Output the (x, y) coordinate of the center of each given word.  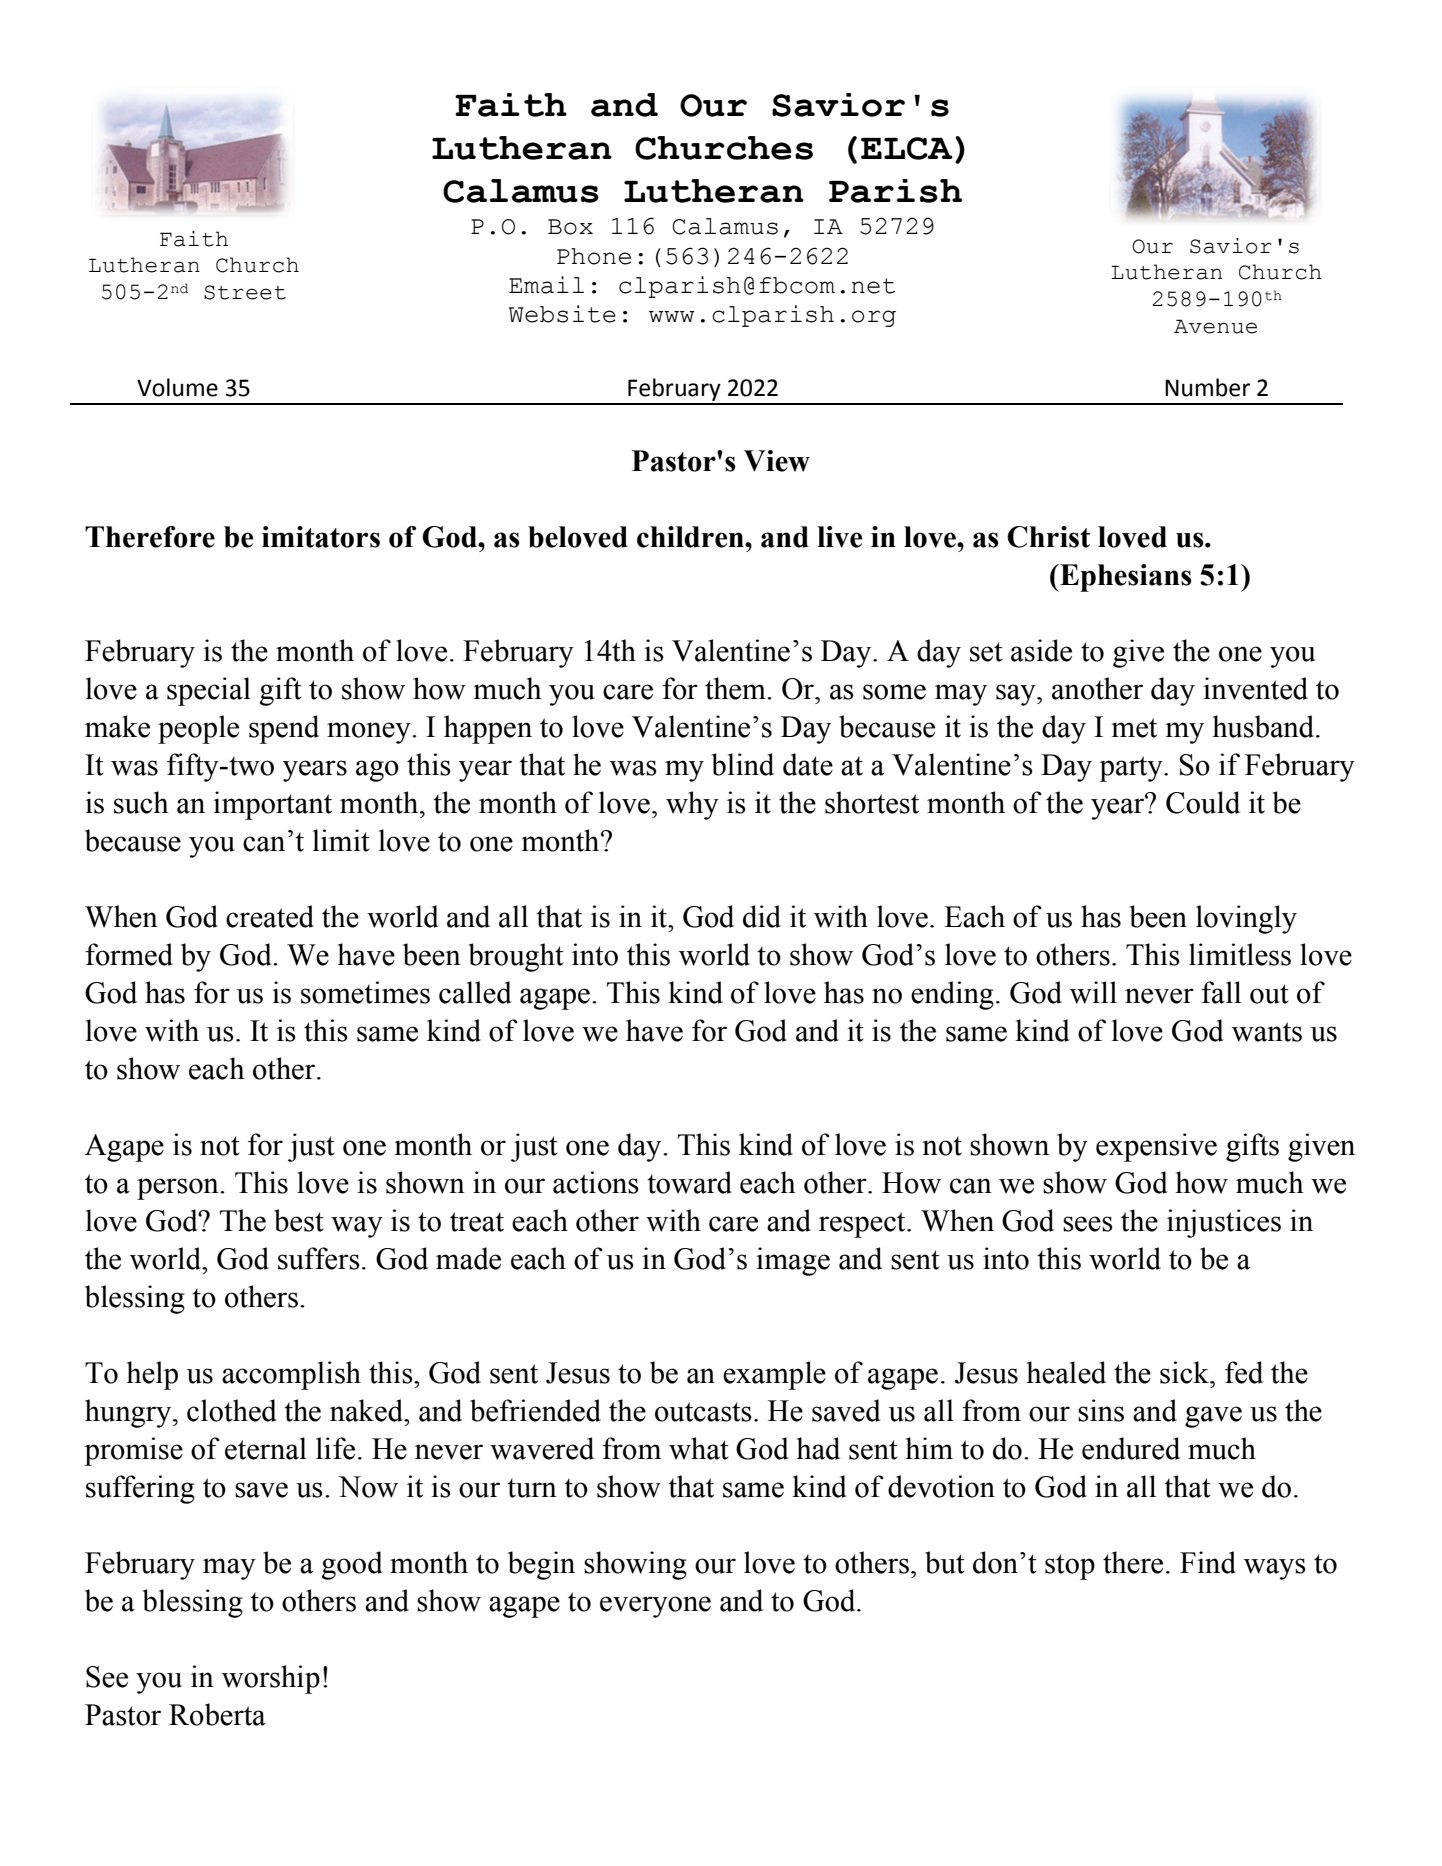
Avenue (1215, 326)
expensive (1156, 1147)
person (179, 1189)
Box (570, 227)
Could (1203, 802)
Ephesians (1125, 578)
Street (245, 292)
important (272, 805)
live (840, 537)
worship (271, 1679)
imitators (321, 537)
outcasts (703, 1412)
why (692, 805)
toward (689, 1182)
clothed (232, 1410)
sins (1101, 1410)
